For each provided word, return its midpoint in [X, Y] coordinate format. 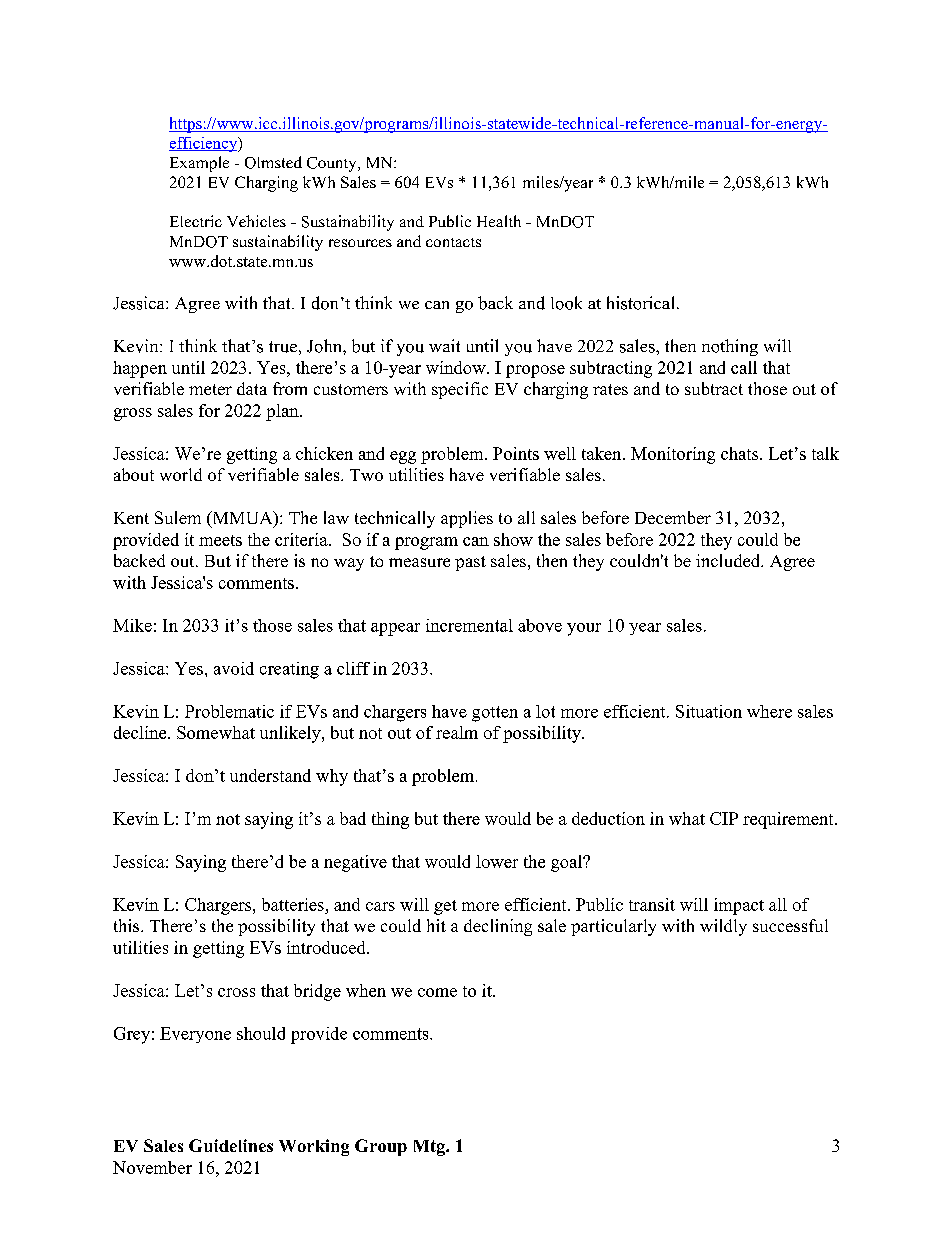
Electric [196, 221]
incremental [469, 625]
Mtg [430, 1148]
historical [640, 303]
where [769, 711]
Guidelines [231, 1145]
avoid [234, 668]
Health [499, 221]
